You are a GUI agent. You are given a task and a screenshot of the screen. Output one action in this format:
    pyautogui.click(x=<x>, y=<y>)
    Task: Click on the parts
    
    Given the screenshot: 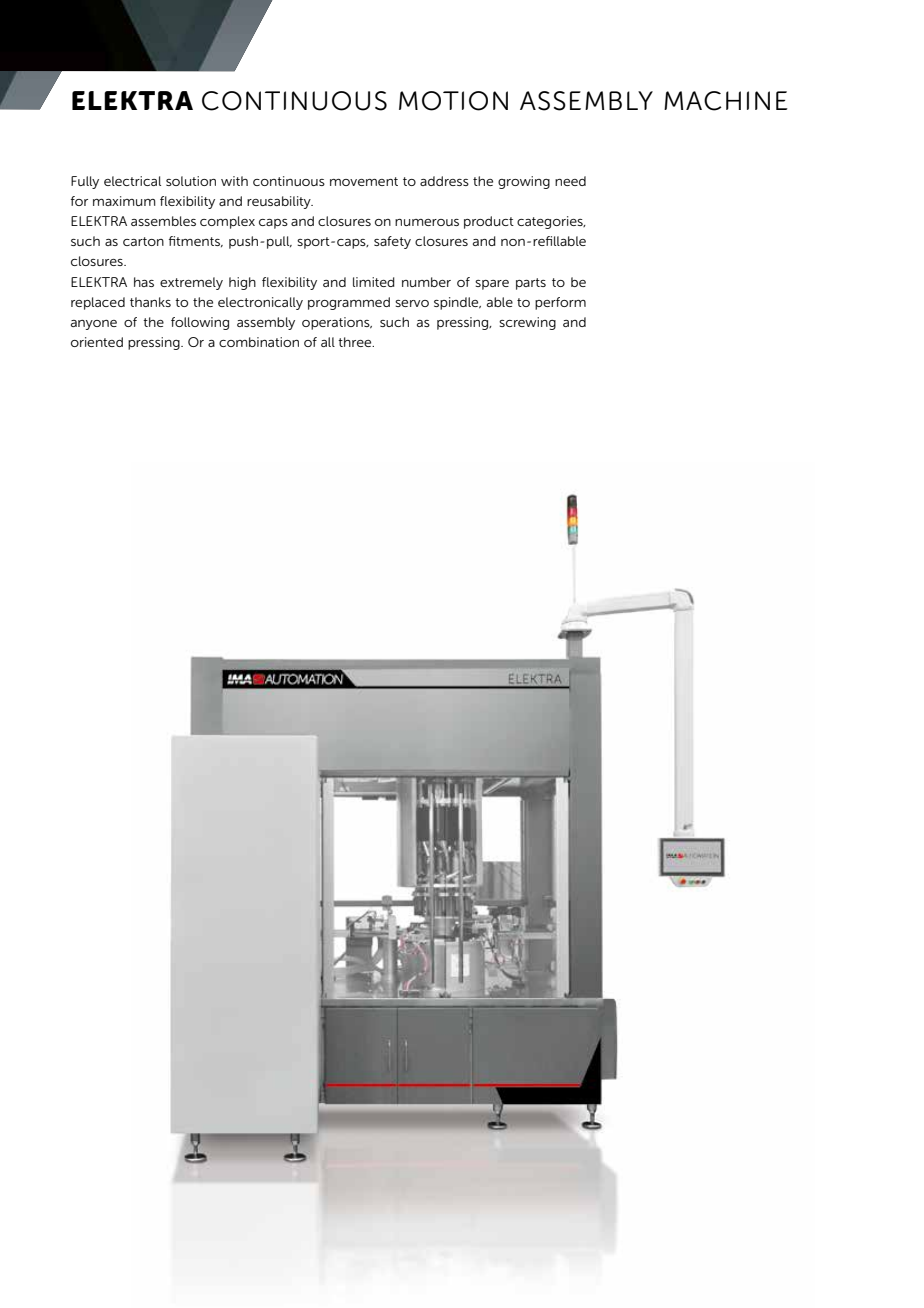 What is the action you would take?
    pyautogui.click(x=531, y=284)
